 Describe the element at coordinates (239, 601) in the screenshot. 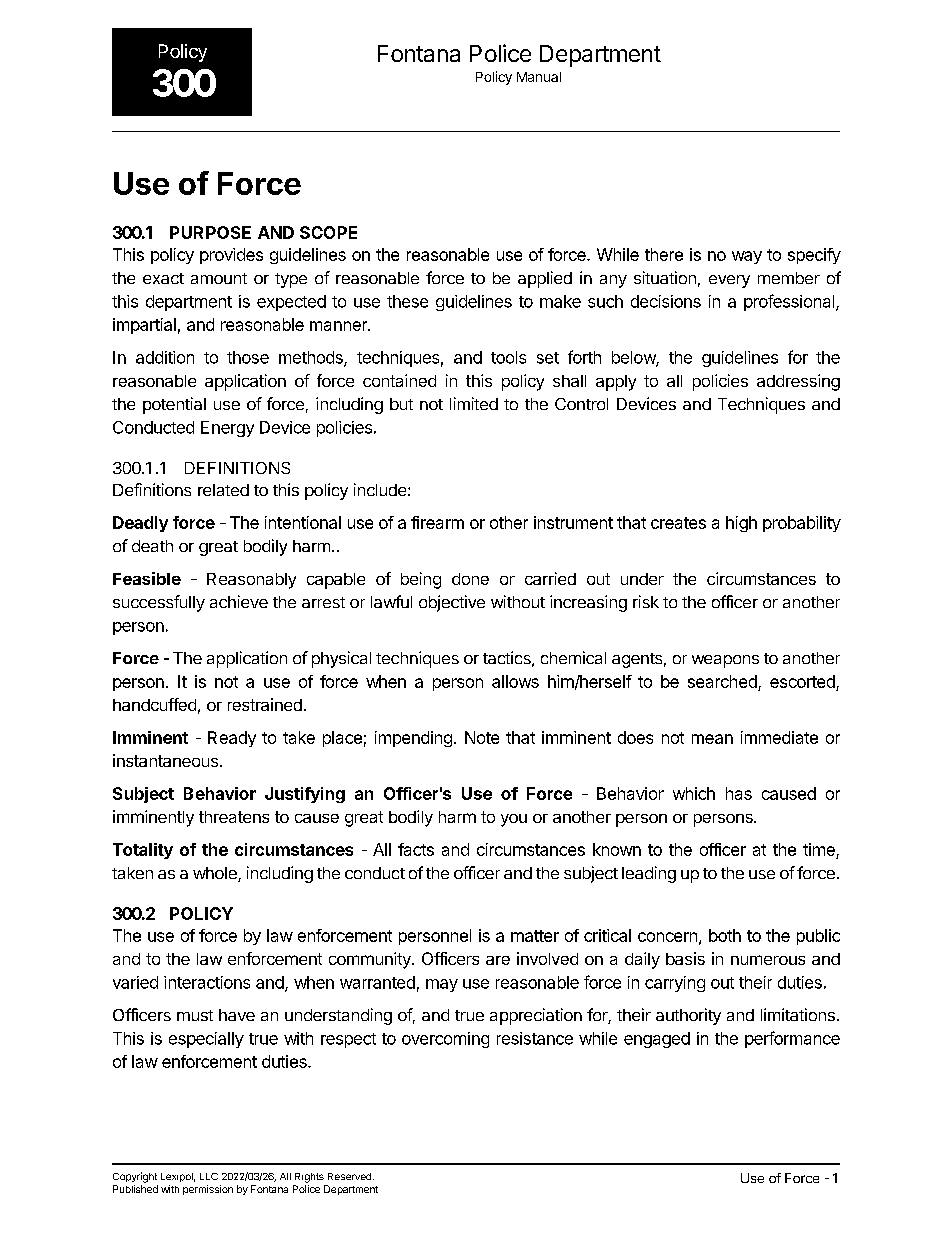

I see `achieve` at that location.
